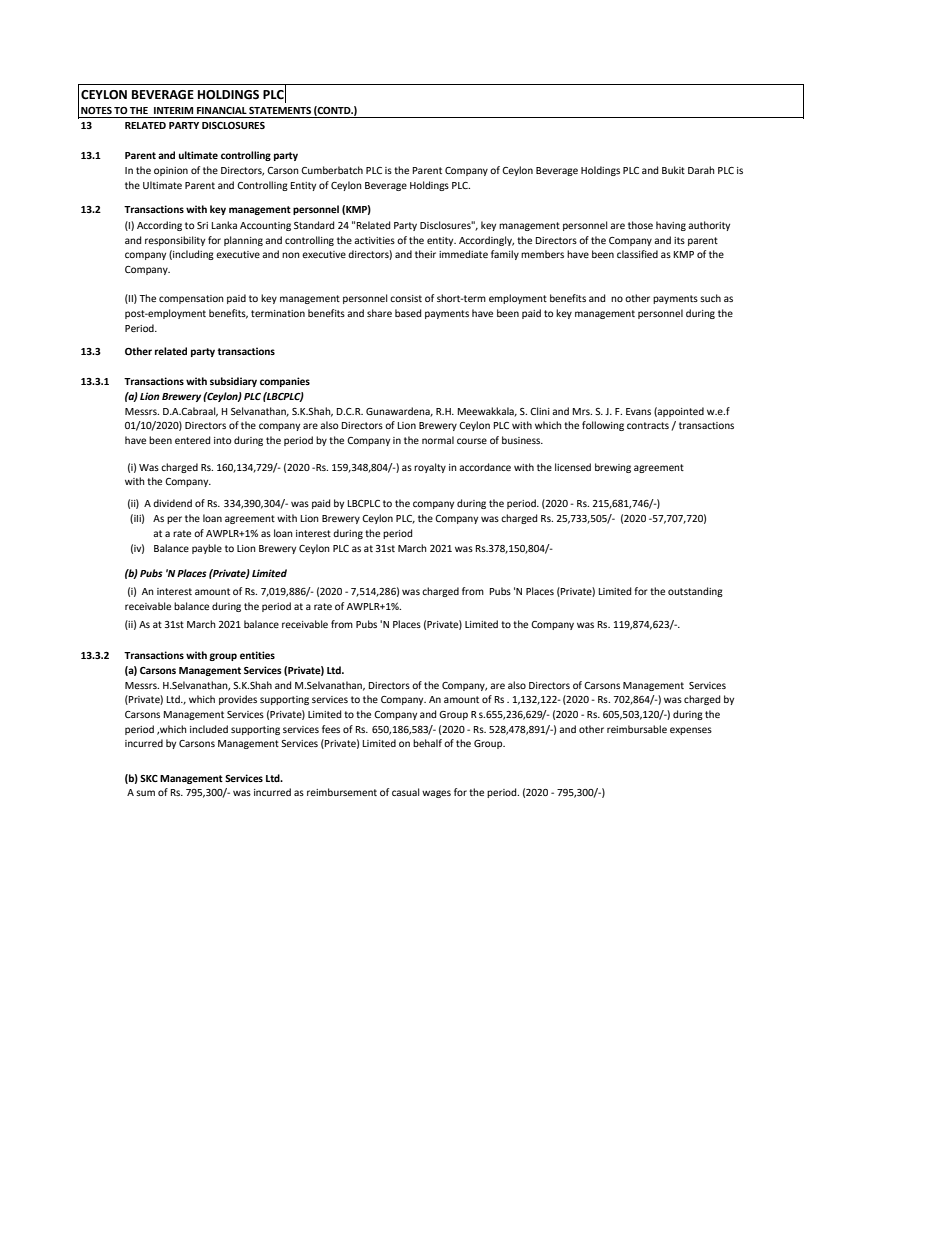 The width and height of the image is (952, 1233). I want to click on Cumberbatch, so click(332, 170).
